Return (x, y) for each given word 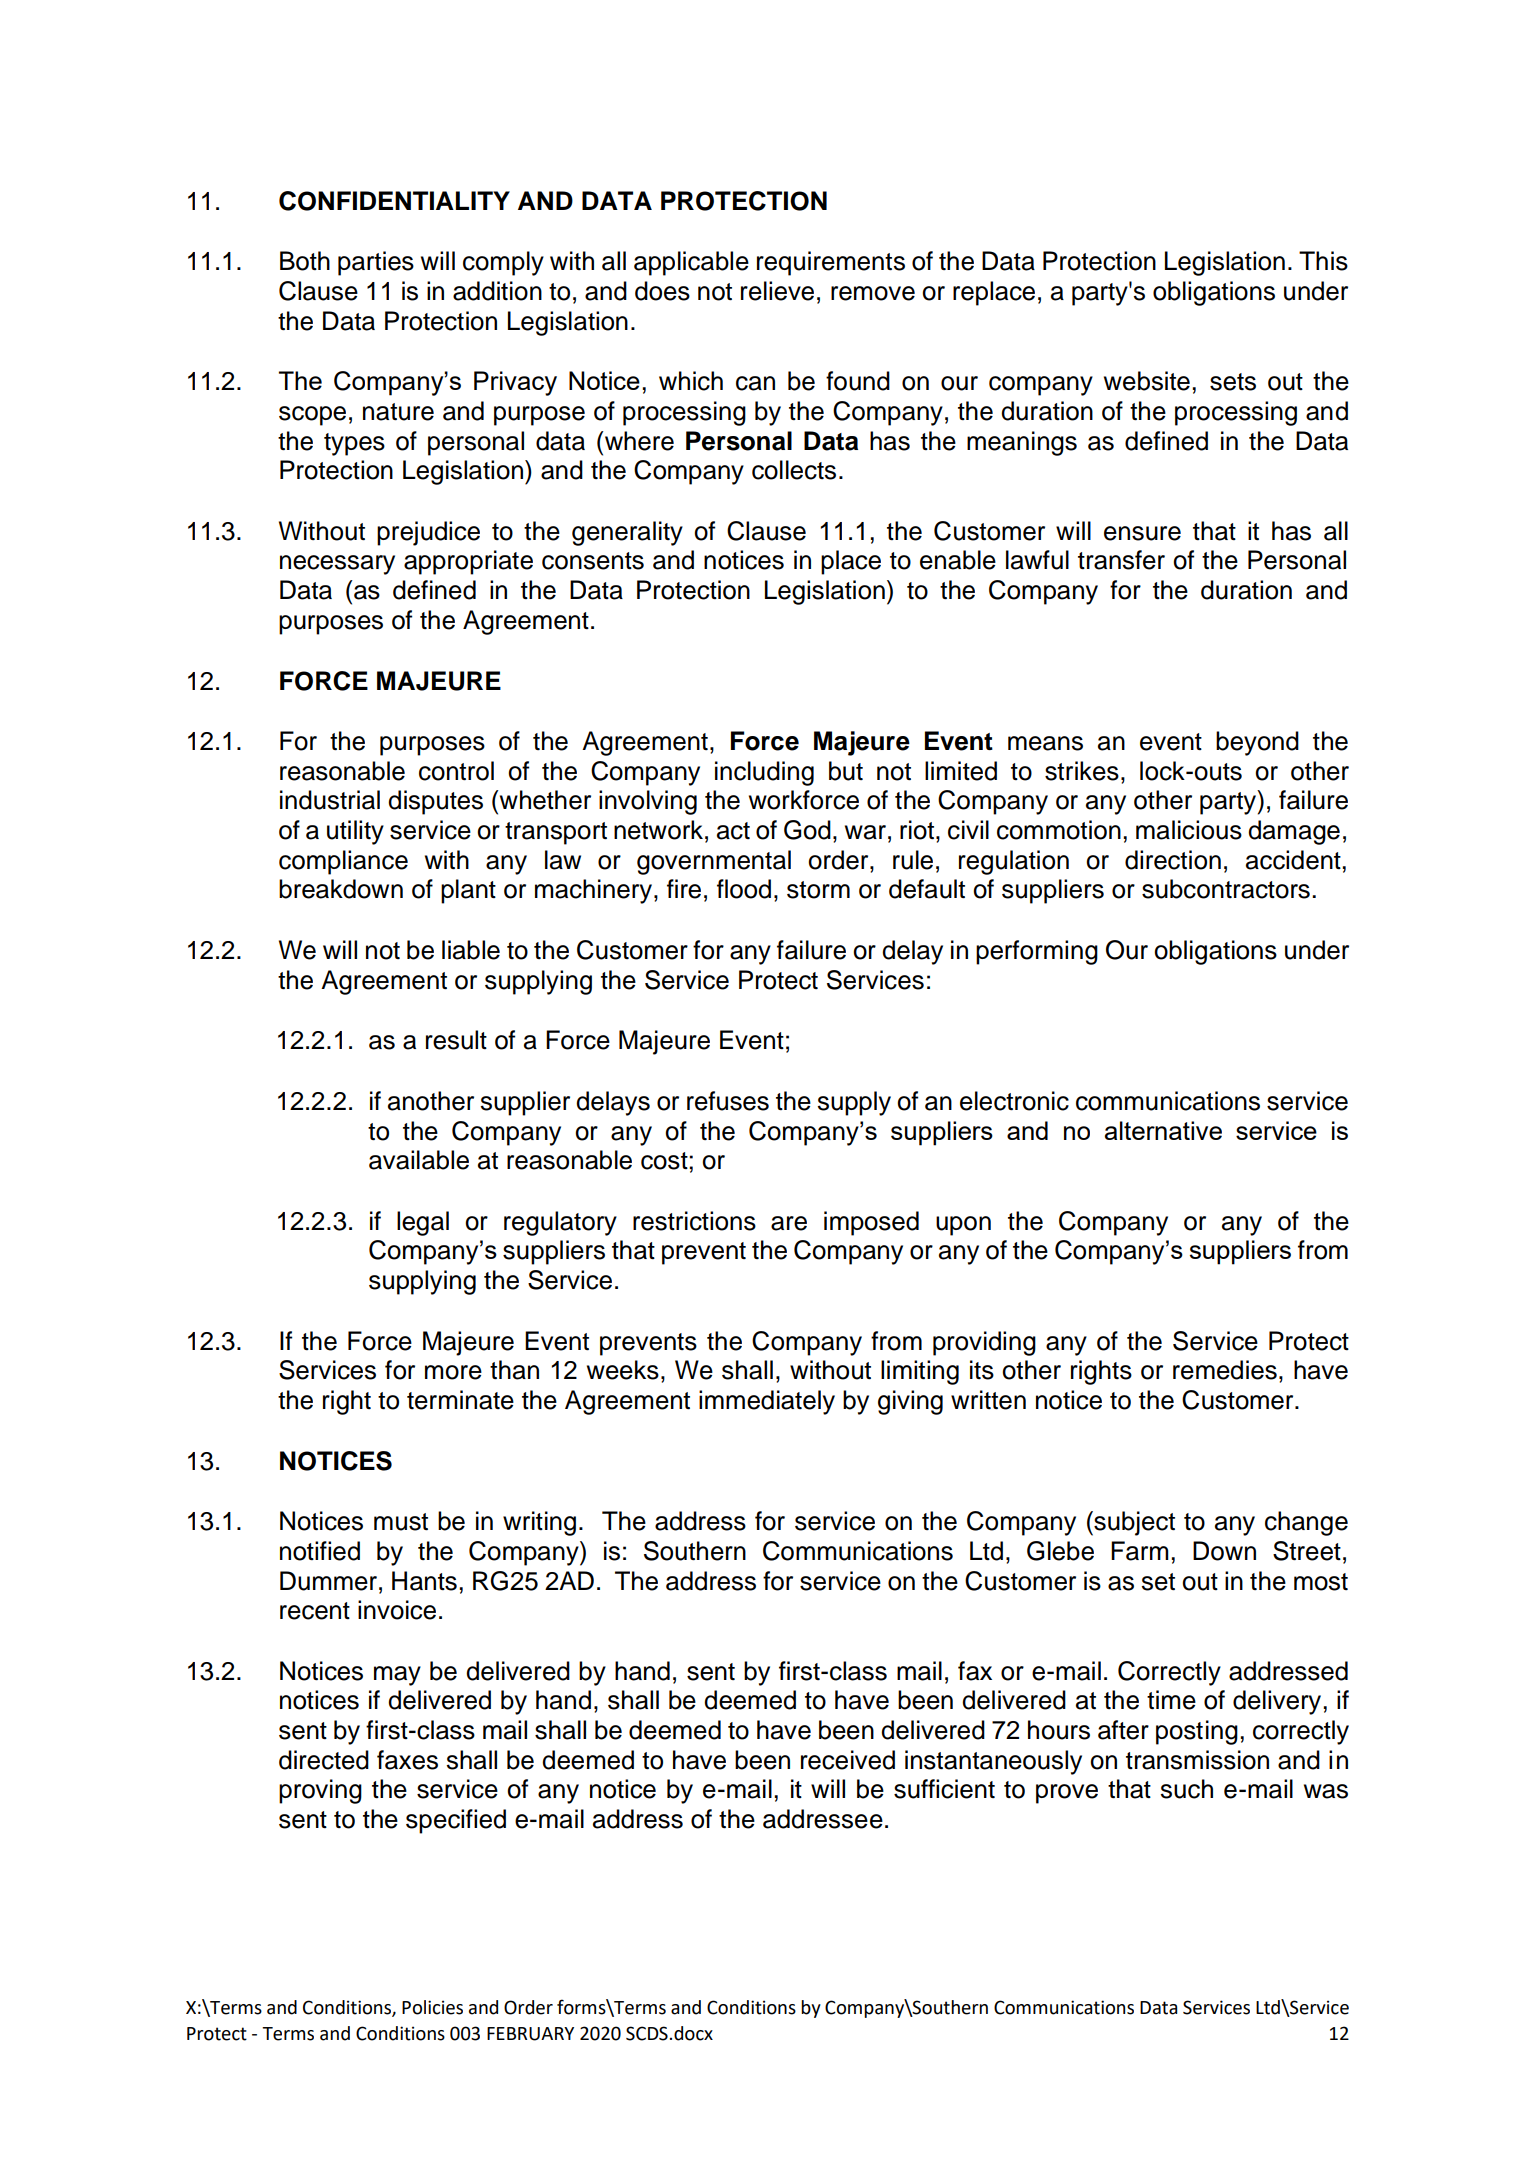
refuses (728, 1101)
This (1323, 261)
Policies (432, 2007)
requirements (831, 263)
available (419, 1160)
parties (376, 263)
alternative (1163, 1130)
